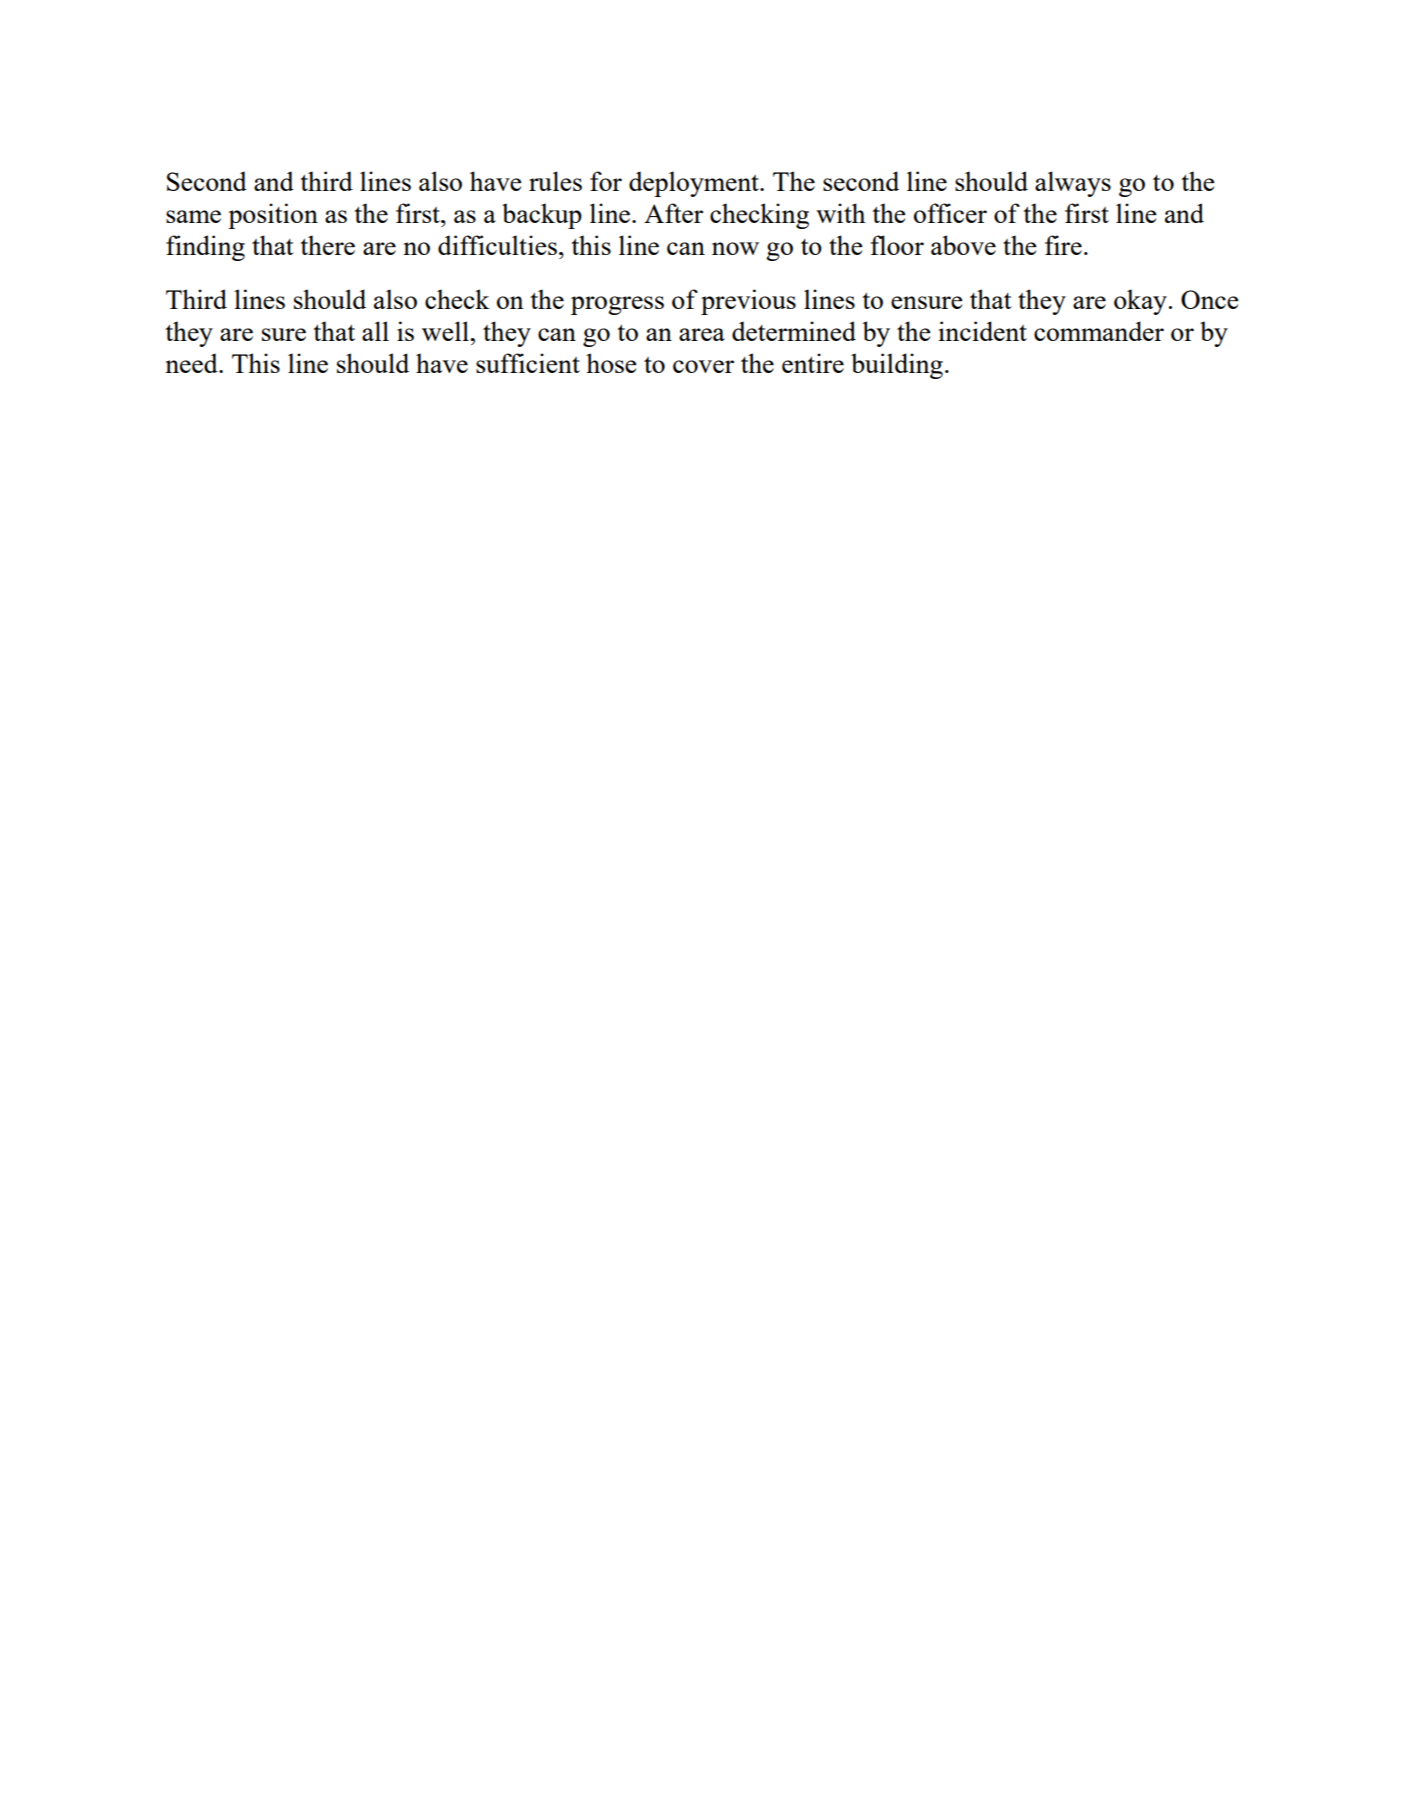 The width and height of the page is (1407, 1820). What do you see at coordinates (205, 248) in the page?
I see `finding` at bounding box center [205, 248].
